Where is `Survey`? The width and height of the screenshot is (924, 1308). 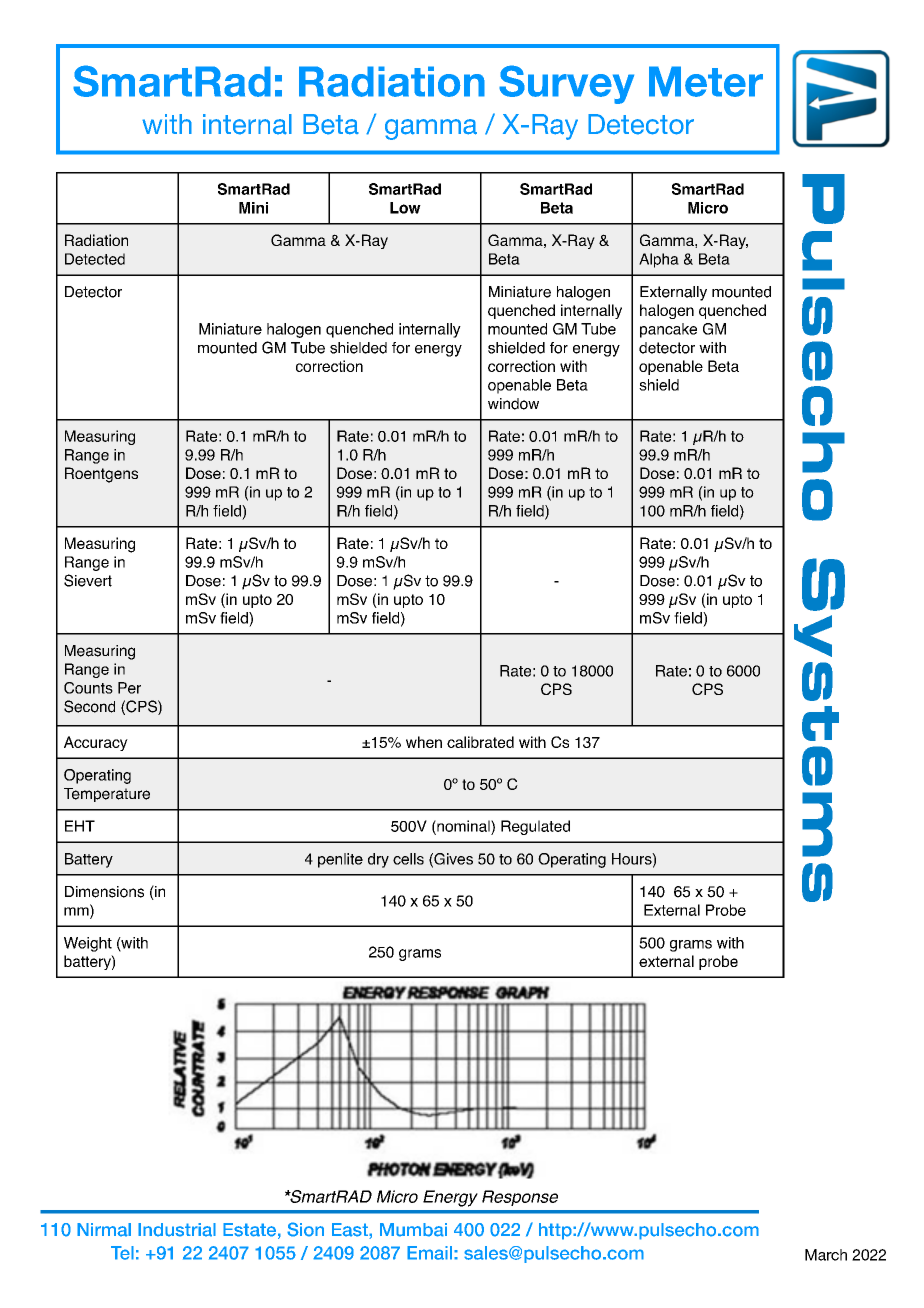 Survey is located at coordinates (566, 84).
